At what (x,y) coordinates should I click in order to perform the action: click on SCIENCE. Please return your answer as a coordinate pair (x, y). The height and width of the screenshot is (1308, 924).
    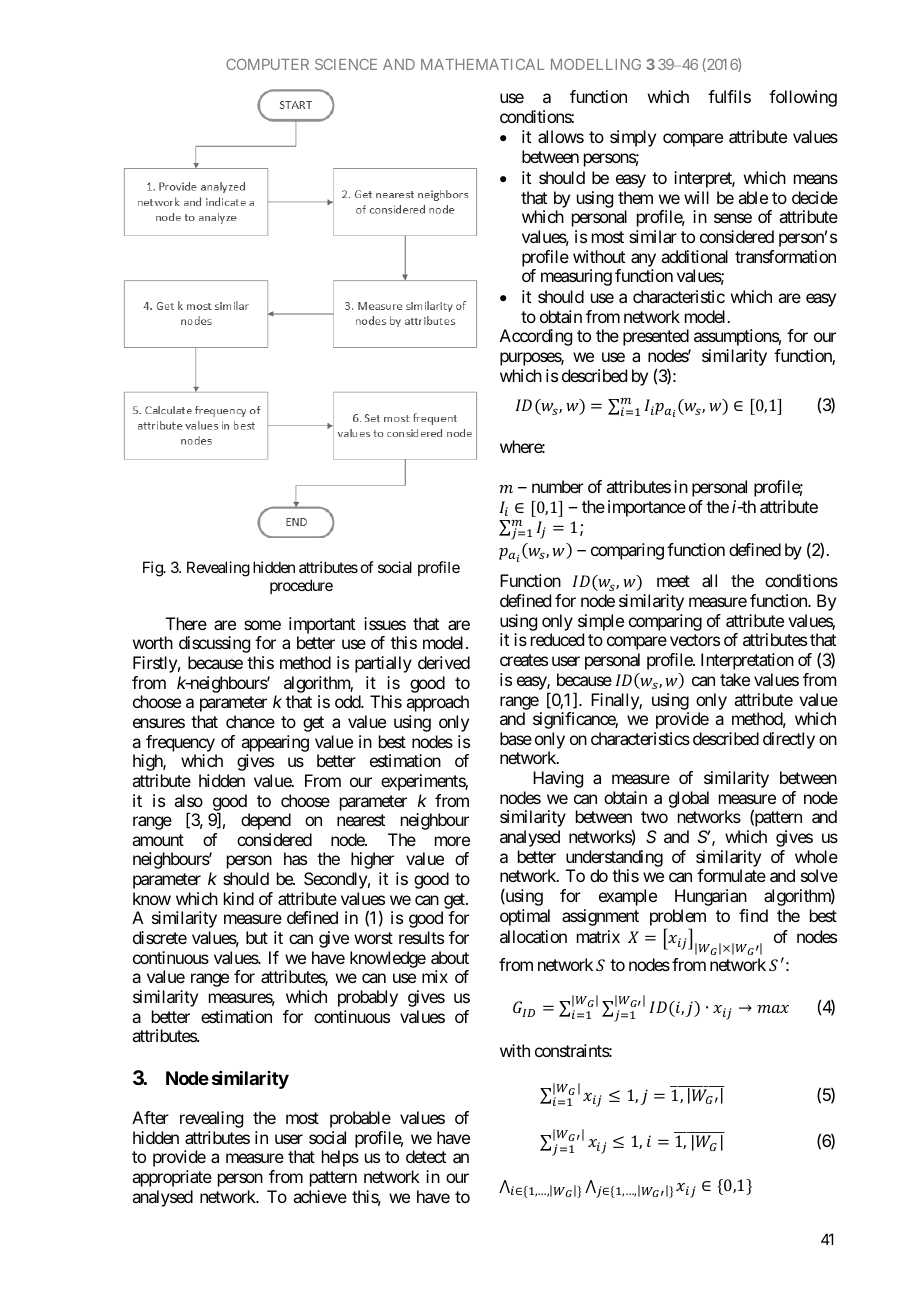
    Looking at the image, I should click on (346, 64).
